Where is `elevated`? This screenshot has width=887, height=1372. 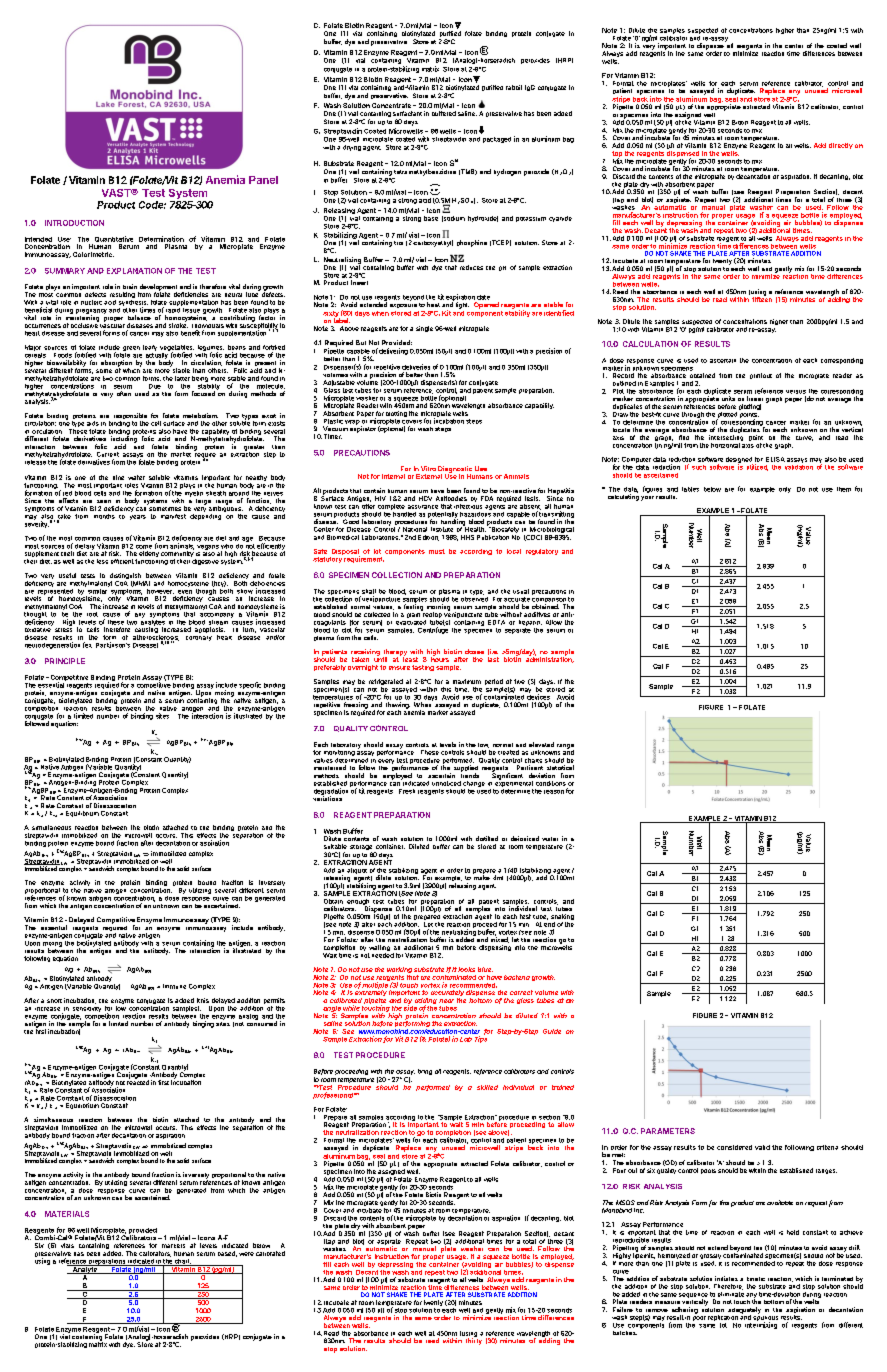
elevated is located at coordinates (541, 744).
